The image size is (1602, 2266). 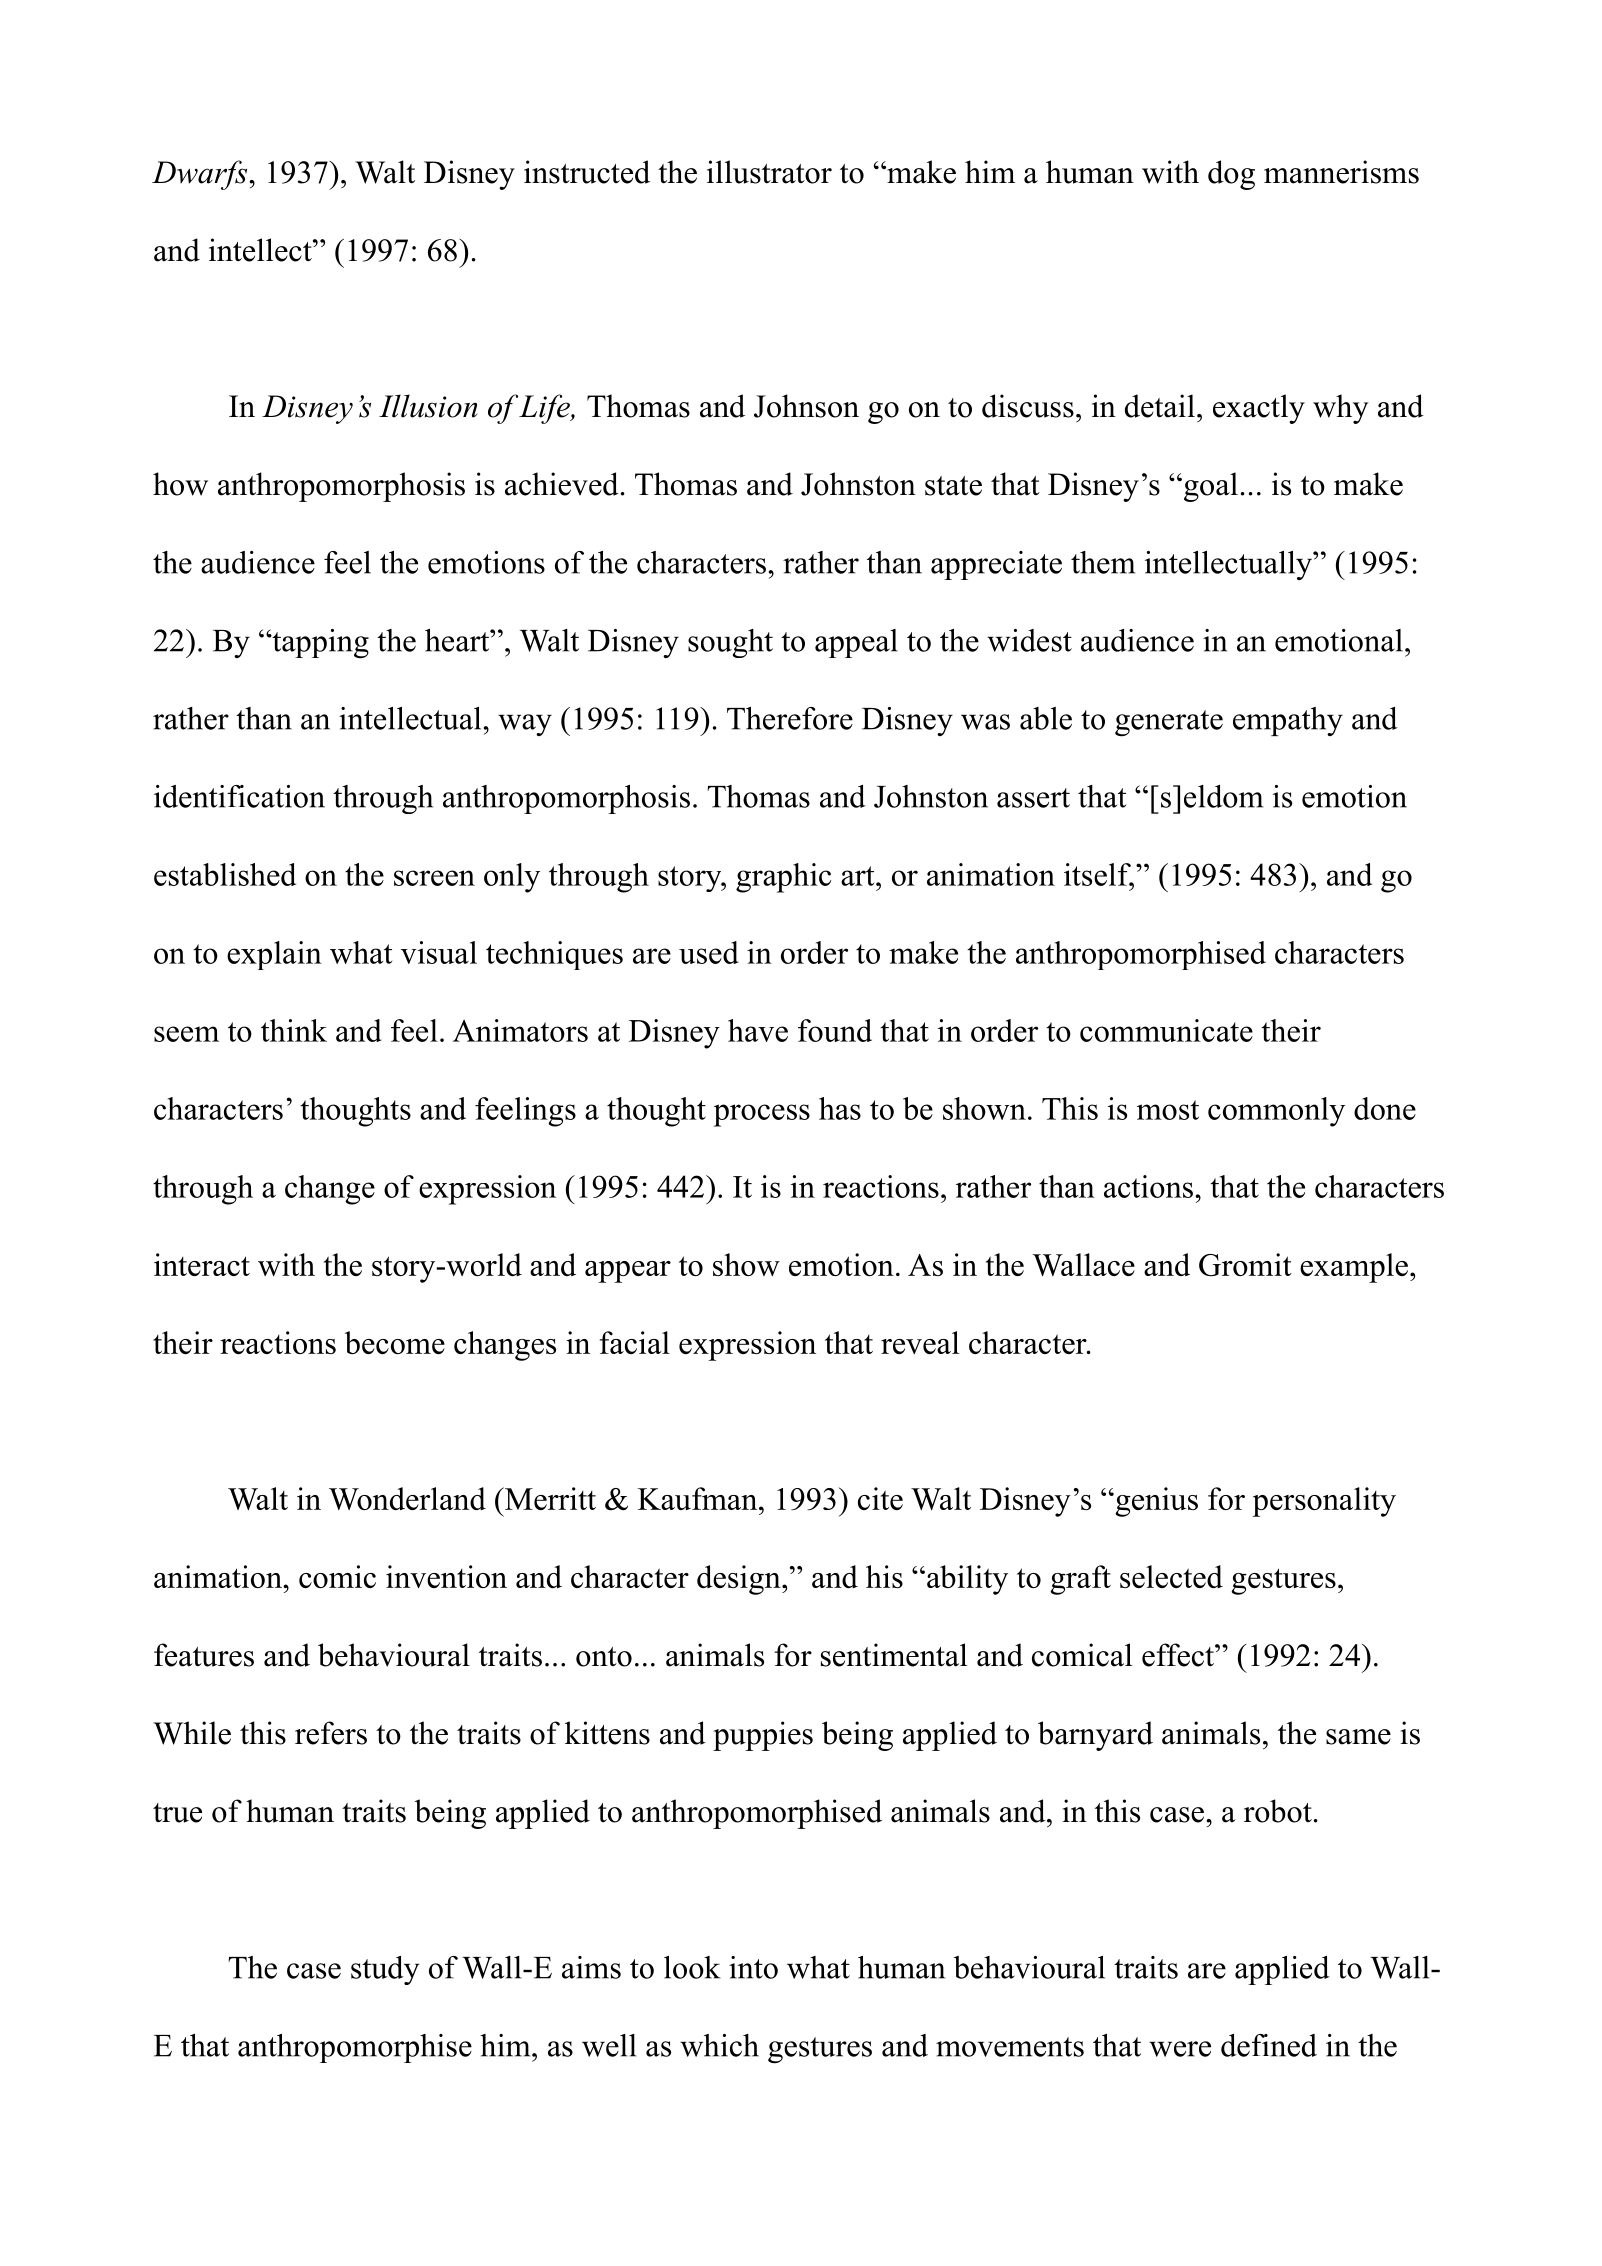 I want to click on study, so click(x=385, y=1970).
